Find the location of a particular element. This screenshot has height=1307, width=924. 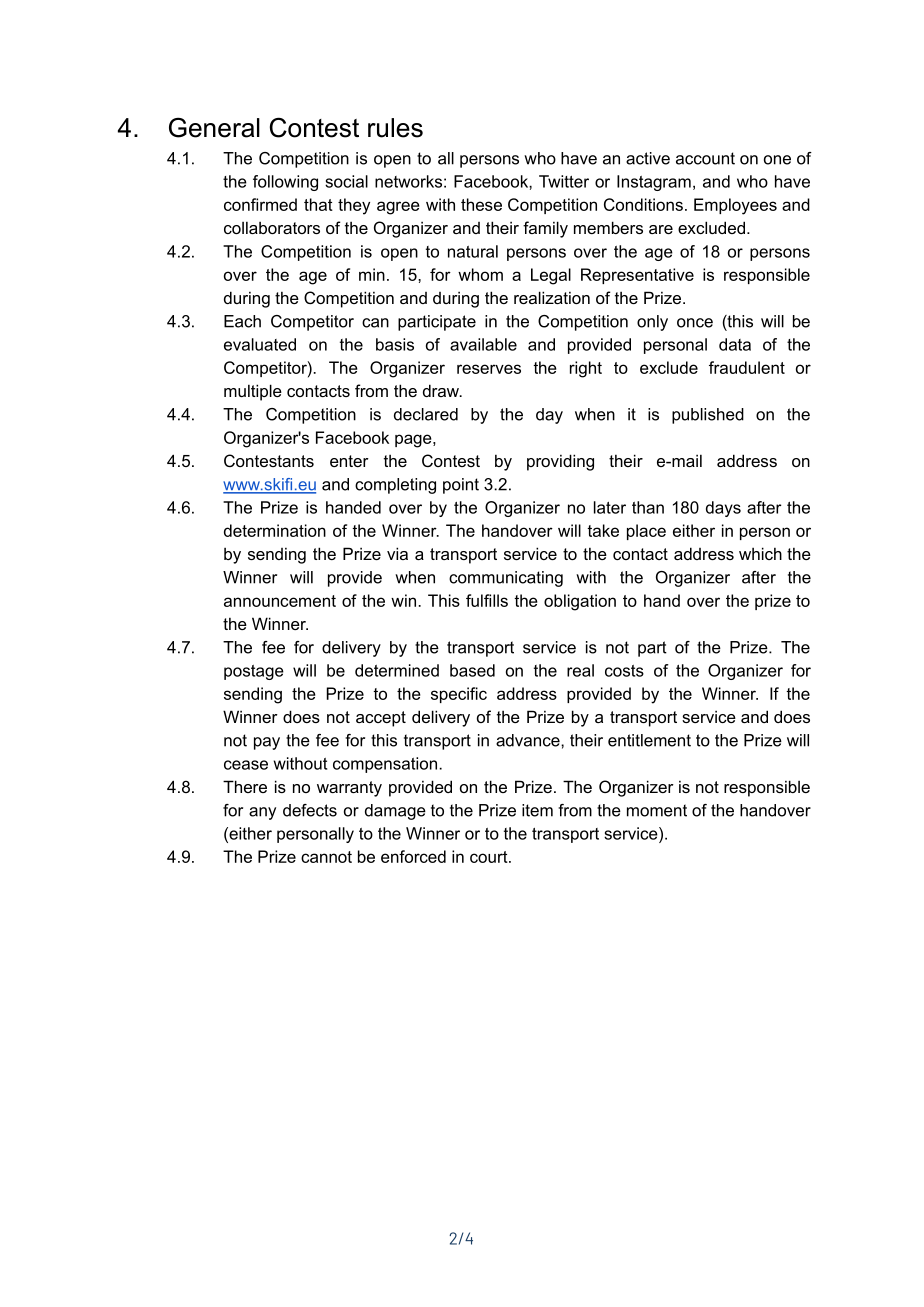

point is located at coordinates (461, 486).
